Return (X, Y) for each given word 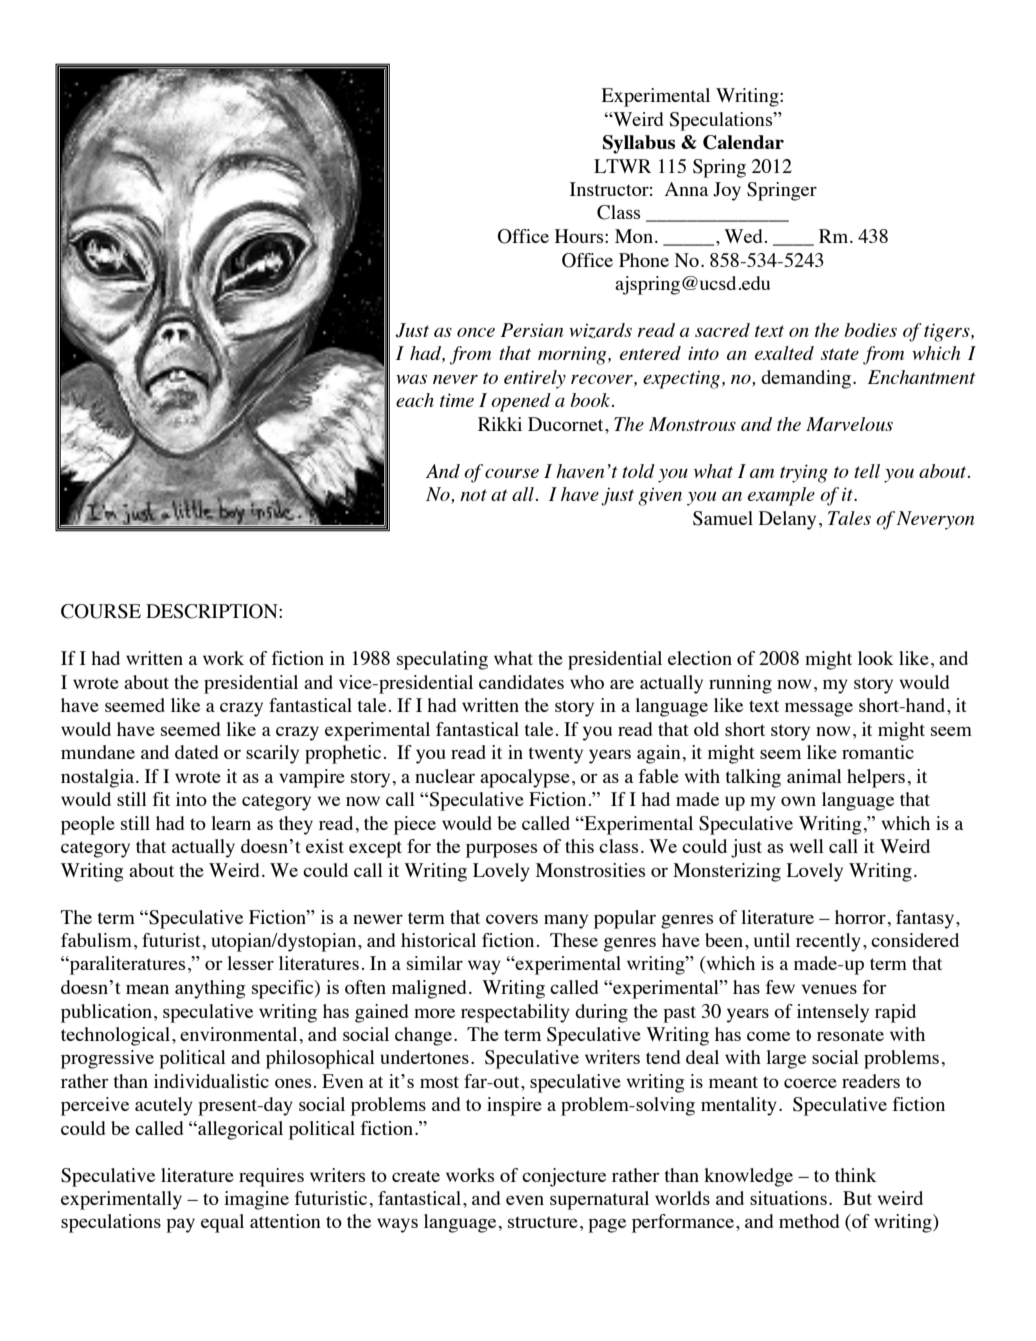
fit (161, 799)
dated (196, 752)
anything (210, 989)
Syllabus (639, 144)
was (411, 379)
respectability (515, 1013)
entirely (535, 379)
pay (180, 1225)
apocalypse (525, 778)
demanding (806, 379)
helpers (876, 778)
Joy (727, 191)
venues (829, 989)
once (476, 332)
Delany (787, 520)
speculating (442, 660)
